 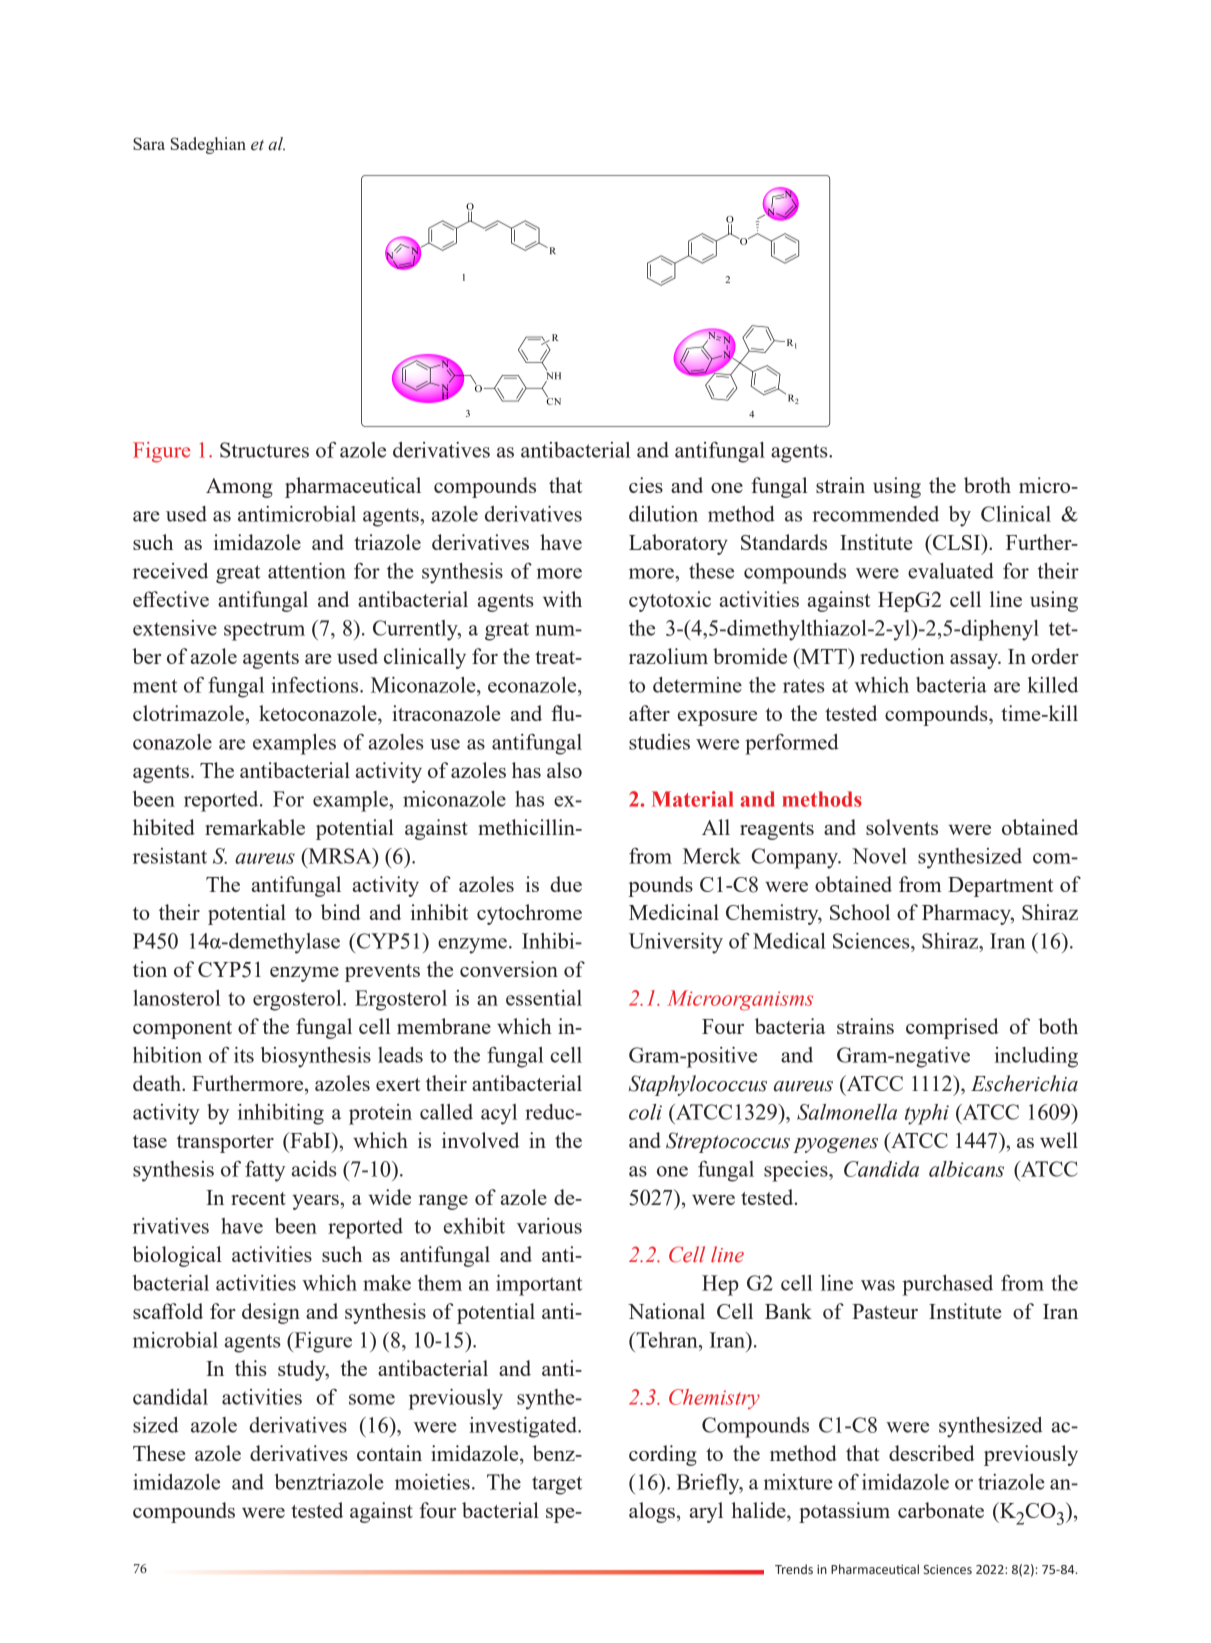 What do you see at coordinates (264, 631) in the screenshot?
I see `spectrum` at bounding box center [264, 631].
